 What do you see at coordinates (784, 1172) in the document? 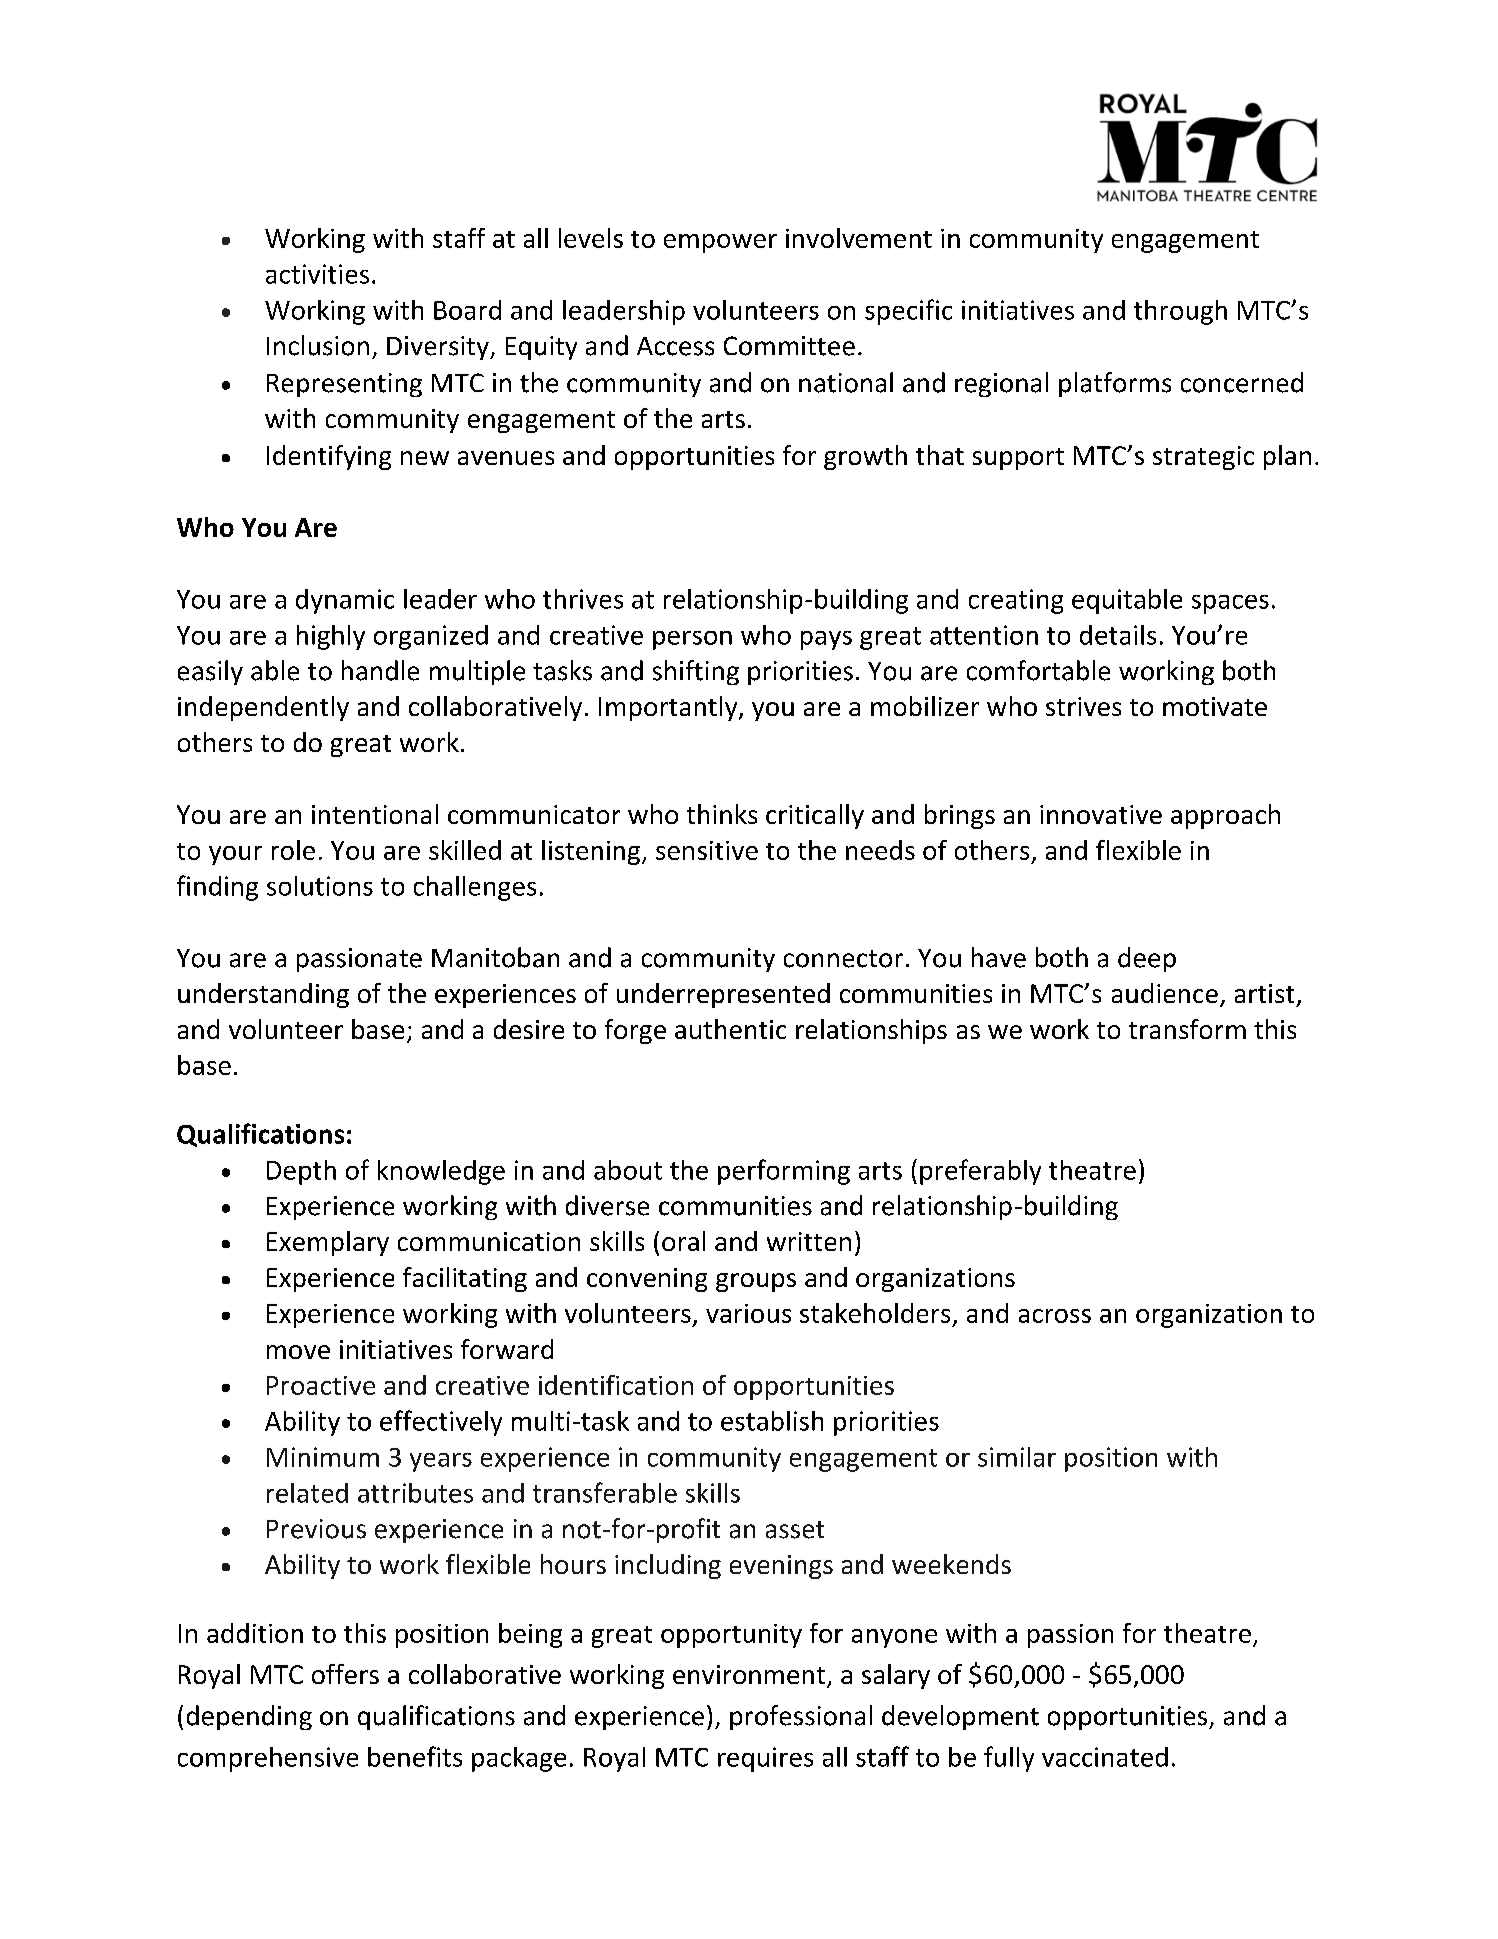
I see `performing` at bounding box center [784, 1172].
